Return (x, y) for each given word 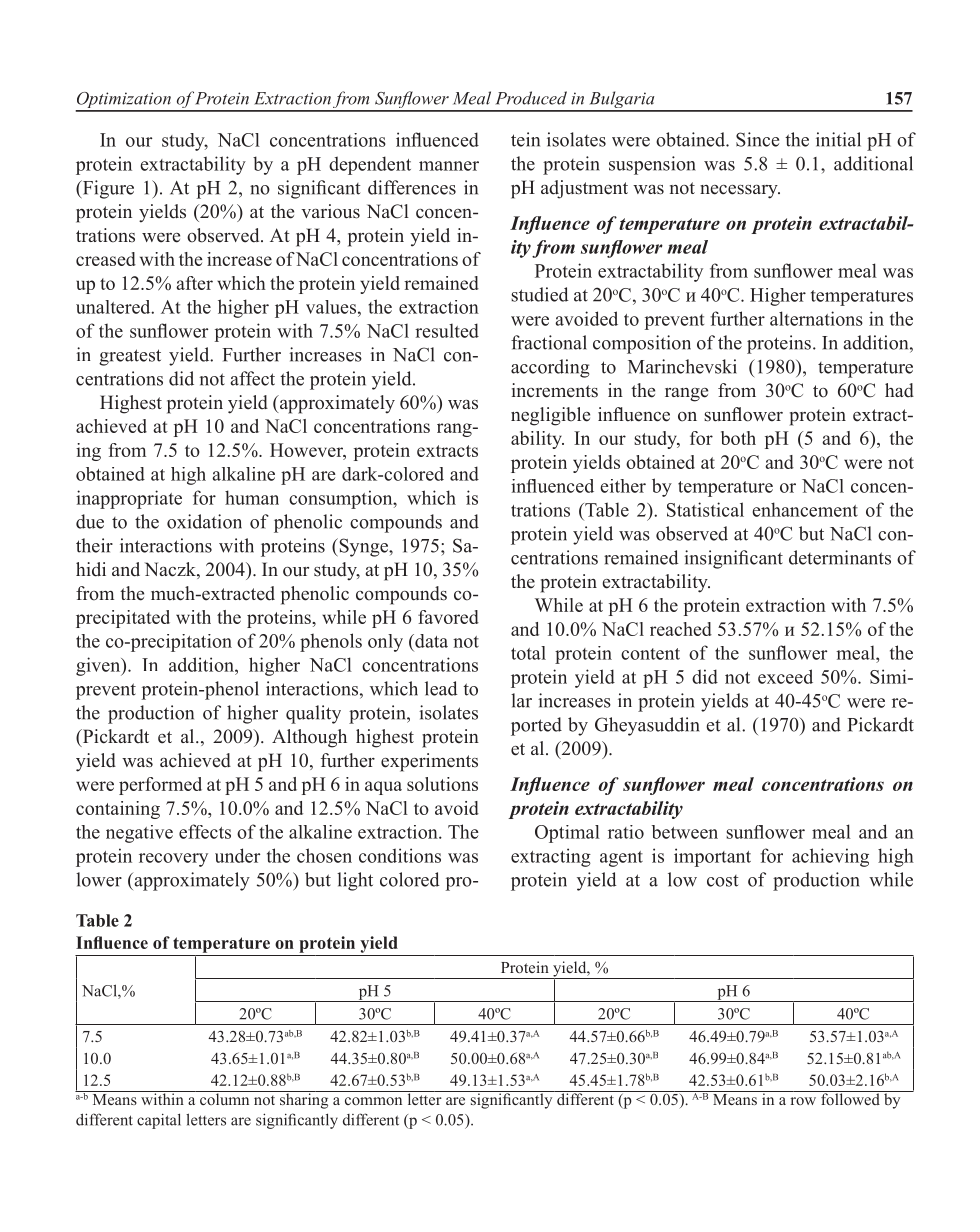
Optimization (124, 101)
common (373, 1101)
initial (838, 139)
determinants (840, 557)
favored (448, 617)
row (803, 1101)
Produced (531, 98)
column (225, 1098)
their (94, 545)
